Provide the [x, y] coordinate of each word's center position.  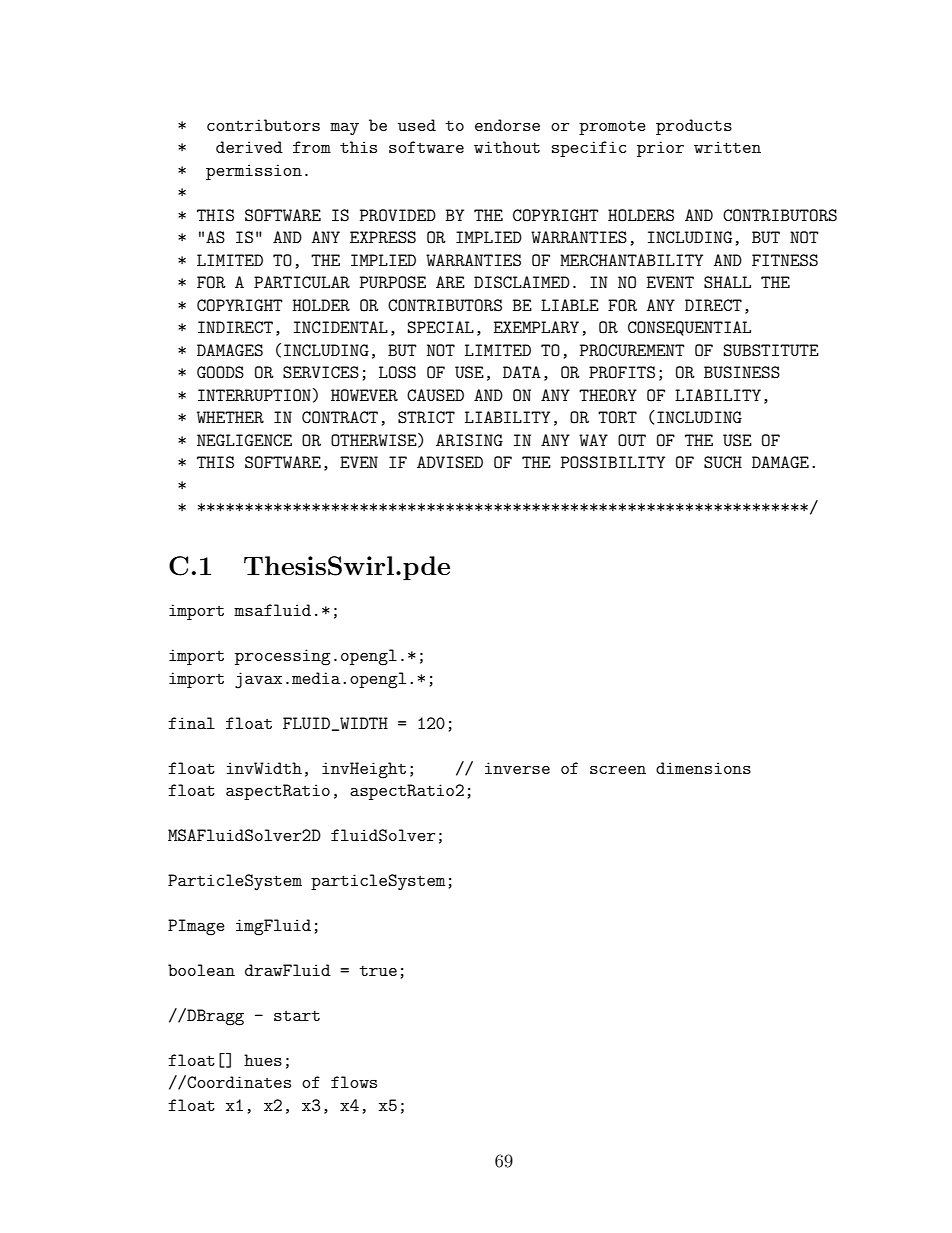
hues [263, 1060]
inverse [517, 768]
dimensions [703, 768]
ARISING [469, 440]
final [191, 723]
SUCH [723, 462]
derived [249, 147]
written [727, 147]
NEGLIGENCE [244, 440]
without [507, 147]
